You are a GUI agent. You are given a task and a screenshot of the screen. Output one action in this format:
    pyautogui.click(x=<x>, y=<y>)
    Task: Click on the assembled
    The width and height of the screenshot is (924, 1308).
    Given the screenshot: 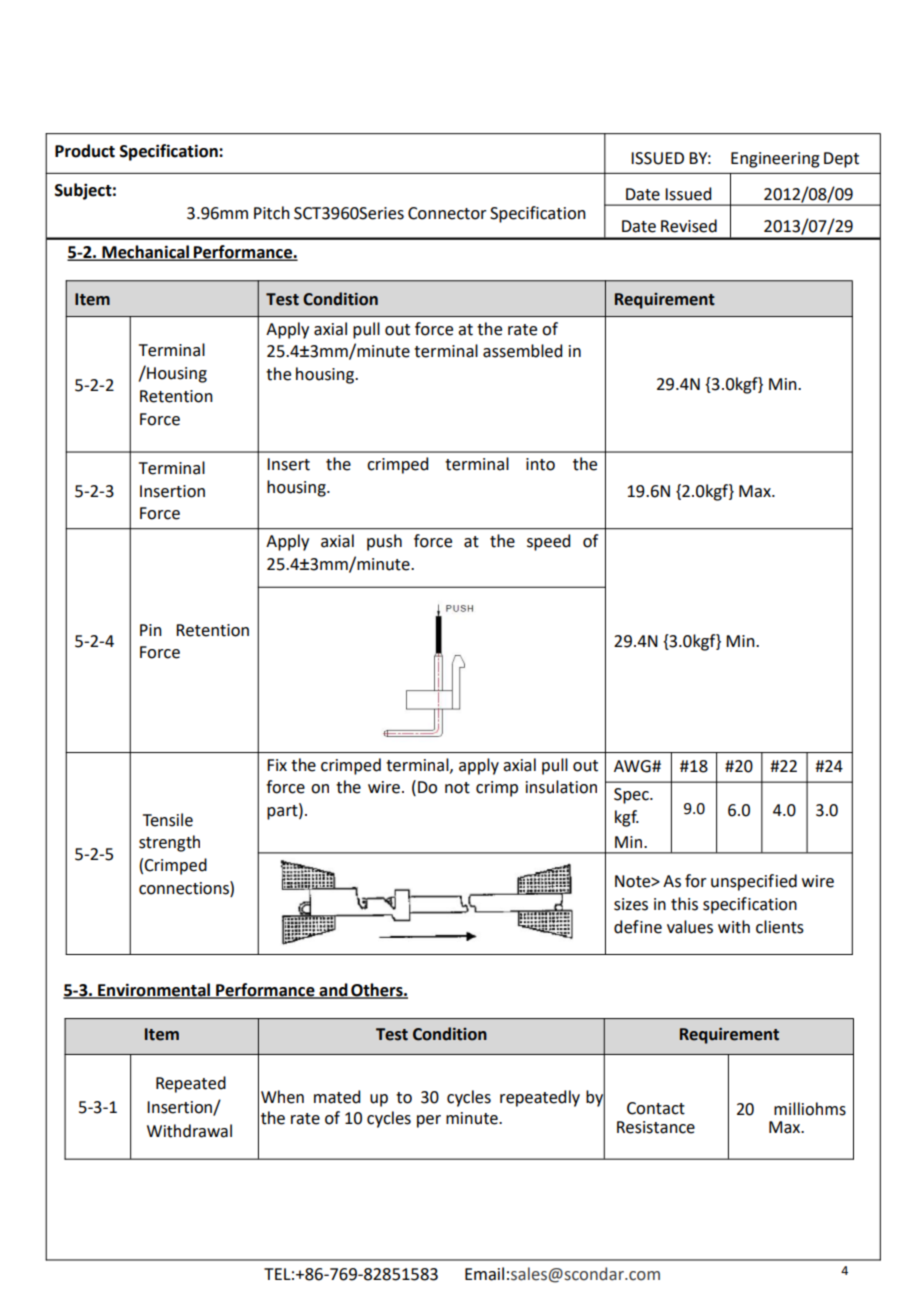 What is the action you would take?
    pyautogui.click(x=522, y=351)
